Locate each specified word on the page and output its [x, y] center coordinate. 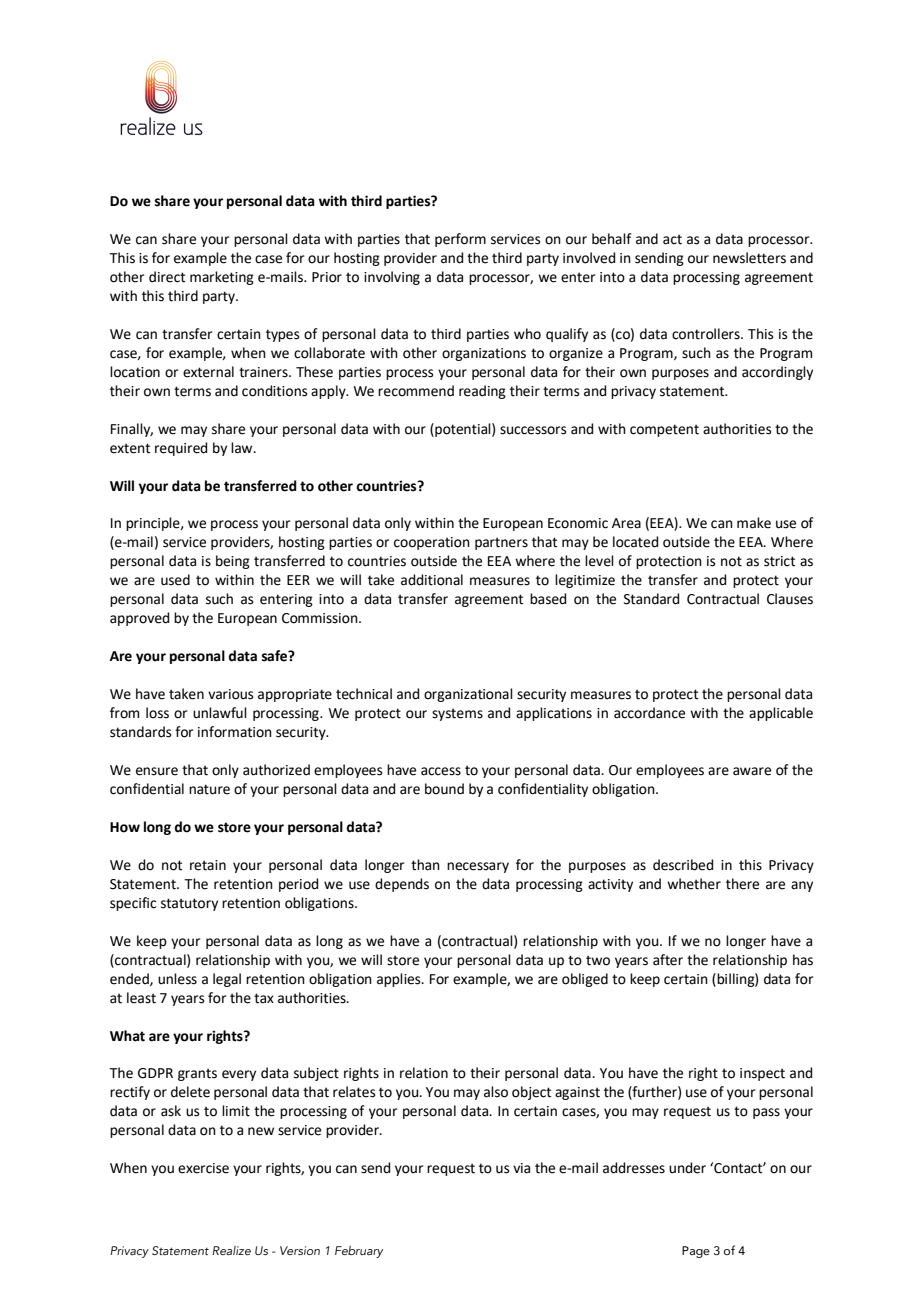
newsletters [749, 258]
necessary [478, 867]
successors [533, 430]
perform [460, 240]
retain [208, 865]
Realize [231, 1250]
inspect [762, 1074]
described [683, 865]
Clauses [790, 599]
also [496, 1092]
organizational [468, 695]
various [231, 694]
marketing [222, 278]
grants [197, 1074]
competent [664, 430]
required [181, 449]
